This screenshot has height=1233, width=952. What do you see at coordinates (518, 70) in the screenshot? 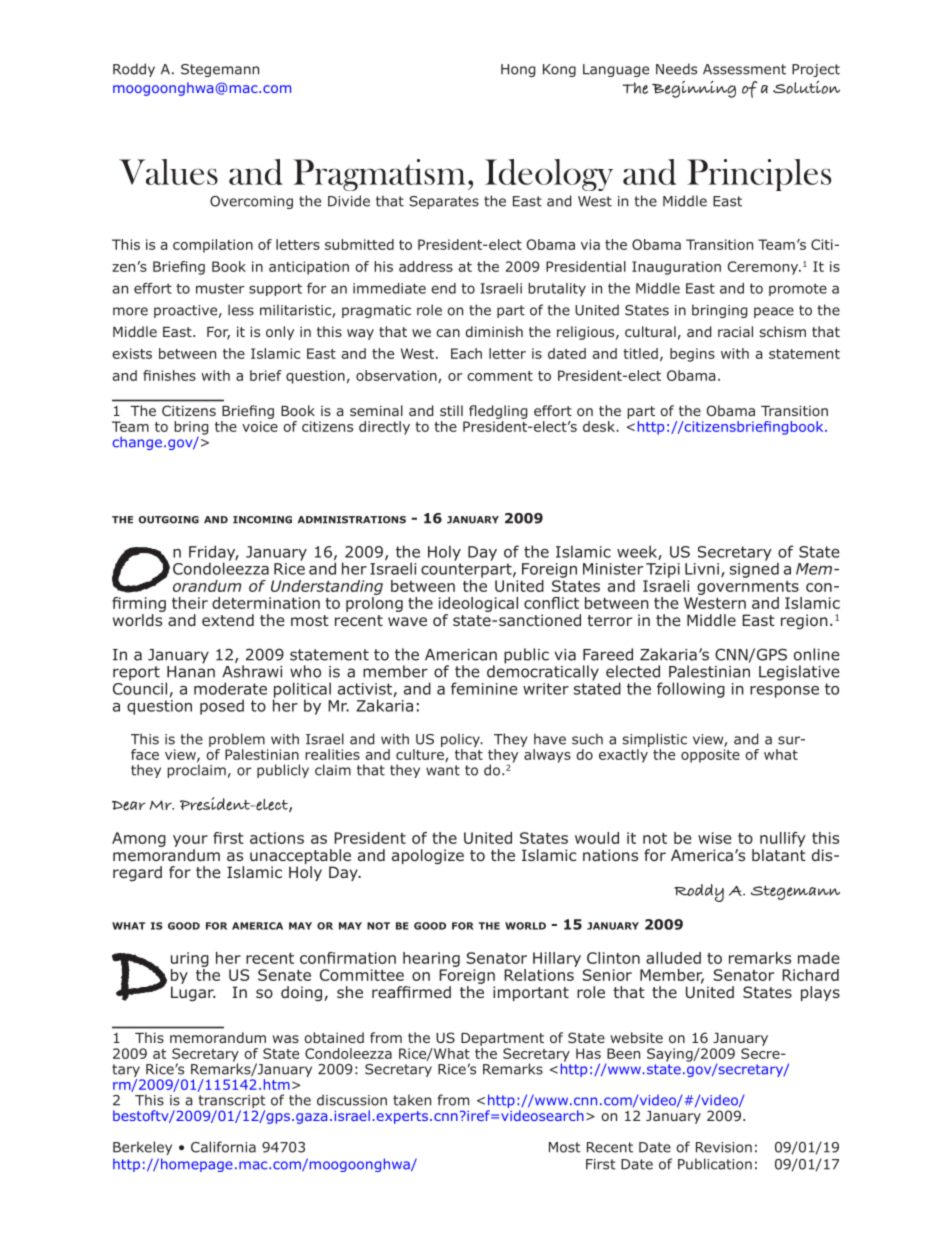
I see `Hong` at bounding box center [518, 70].
